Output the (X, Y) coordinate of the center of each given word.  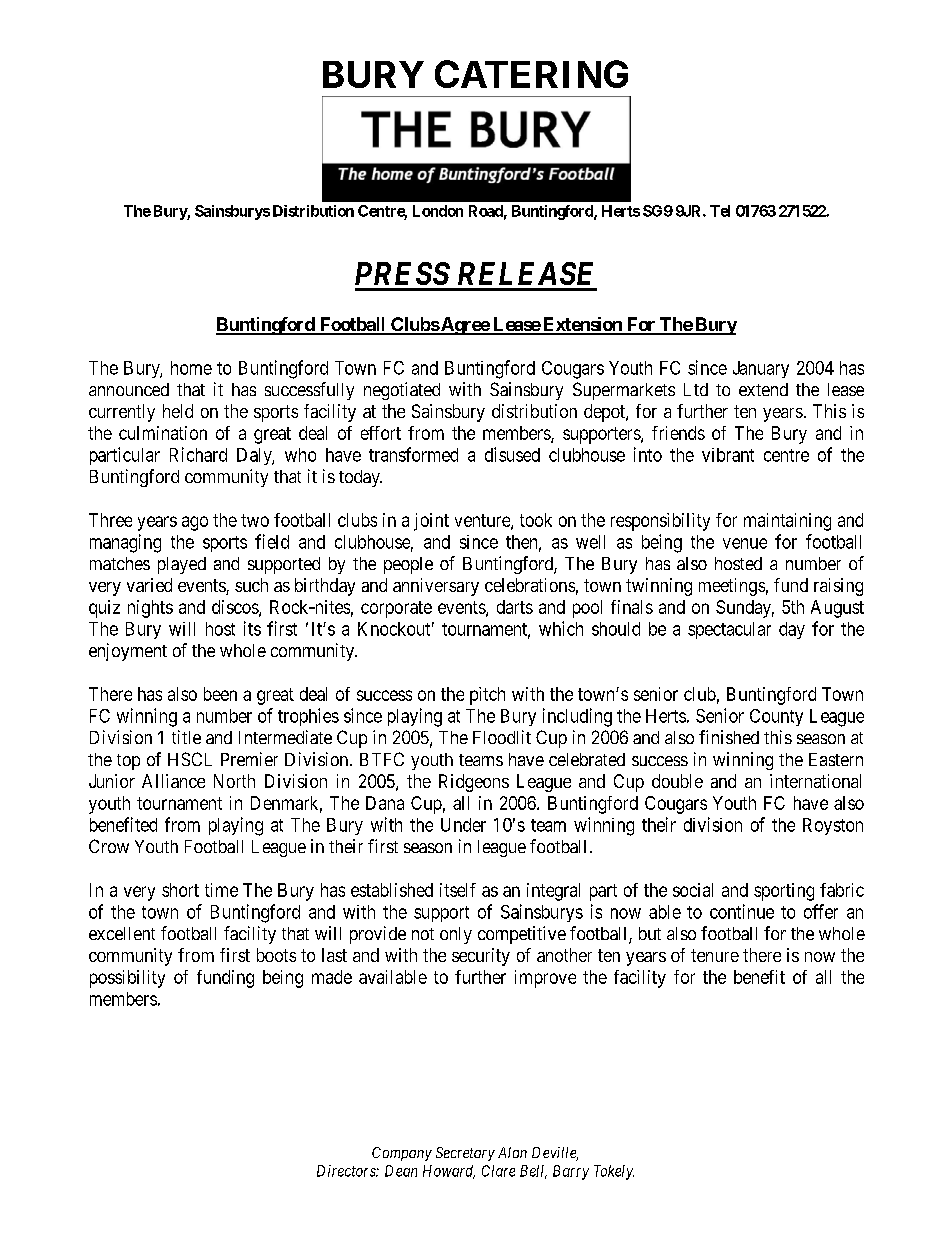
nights (150, 609)
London (438, 211)
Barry (571, 1172)
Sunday (745, 609)
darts (515, 607)
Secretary (465, 1154)
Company (402, 1154)
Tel (720, 211)
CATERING (531, 74)
